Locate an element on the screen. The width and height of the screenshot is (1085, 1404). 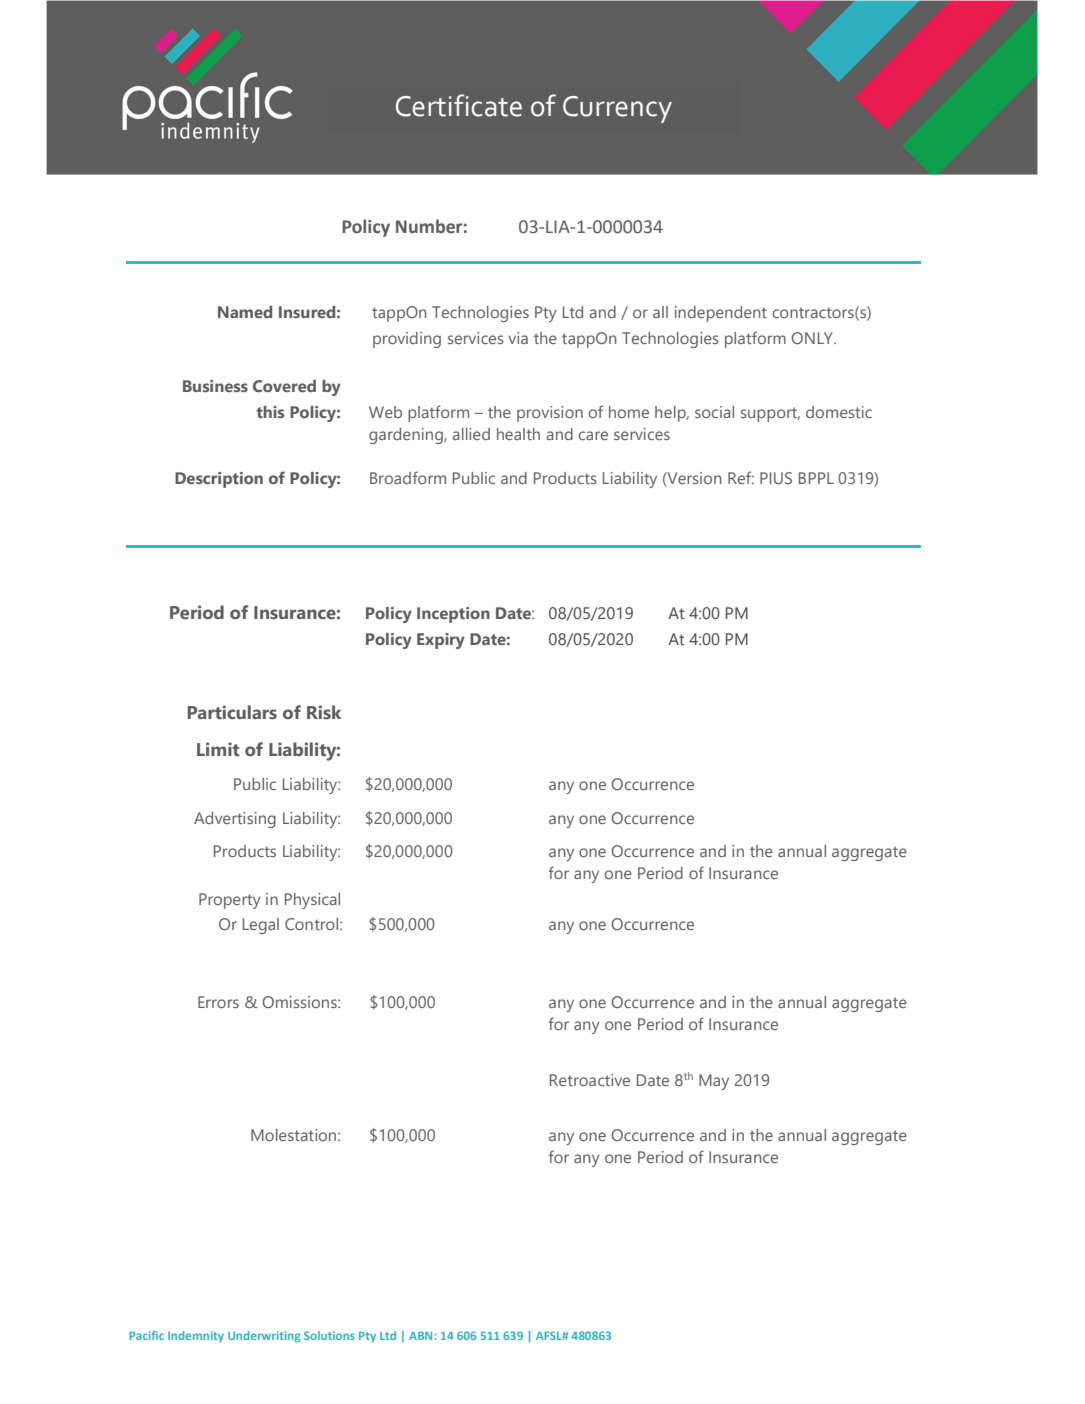
Indemnity is located at coordinates (196, 1337).
